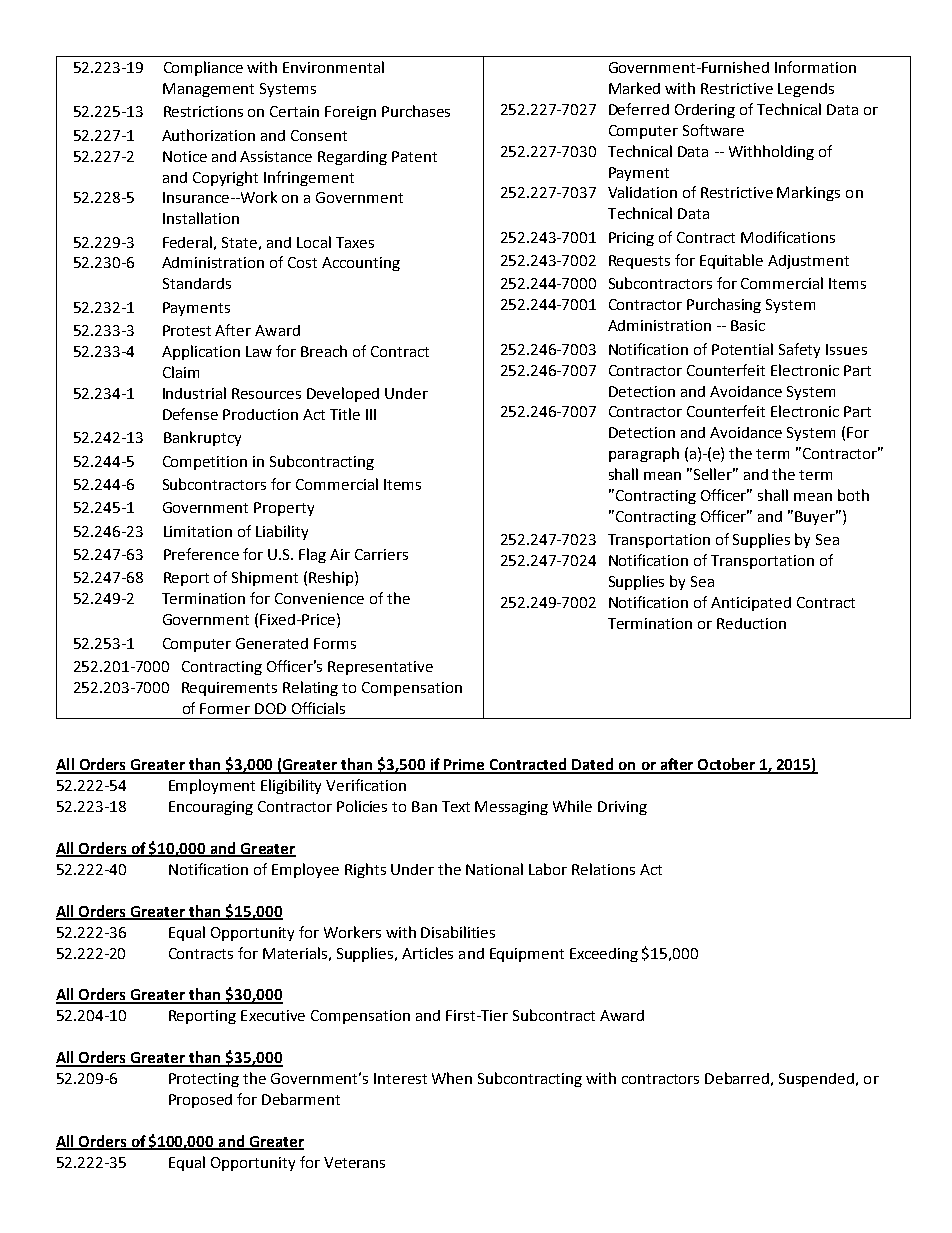  Describe the element at coordinates (604, 955) in the document. I see `Exceeding` at that location.
